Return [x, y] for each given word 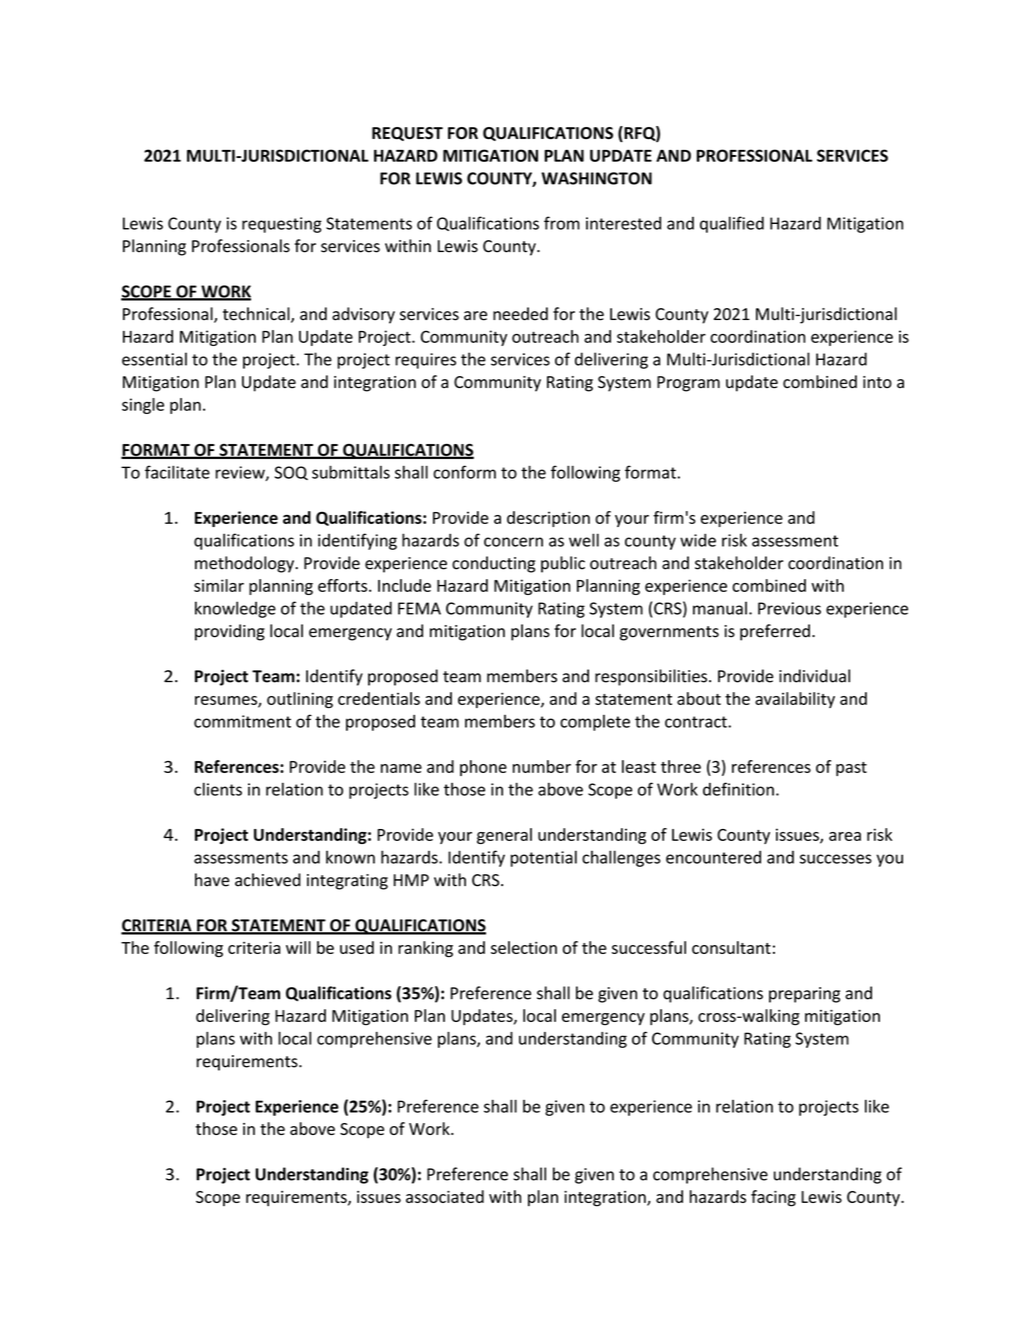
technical [257, 315]
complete [595, 723]
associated [445, 1196]
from [562, 223]
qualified [732, 224]
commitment [242, 721]
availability [795, 700]
